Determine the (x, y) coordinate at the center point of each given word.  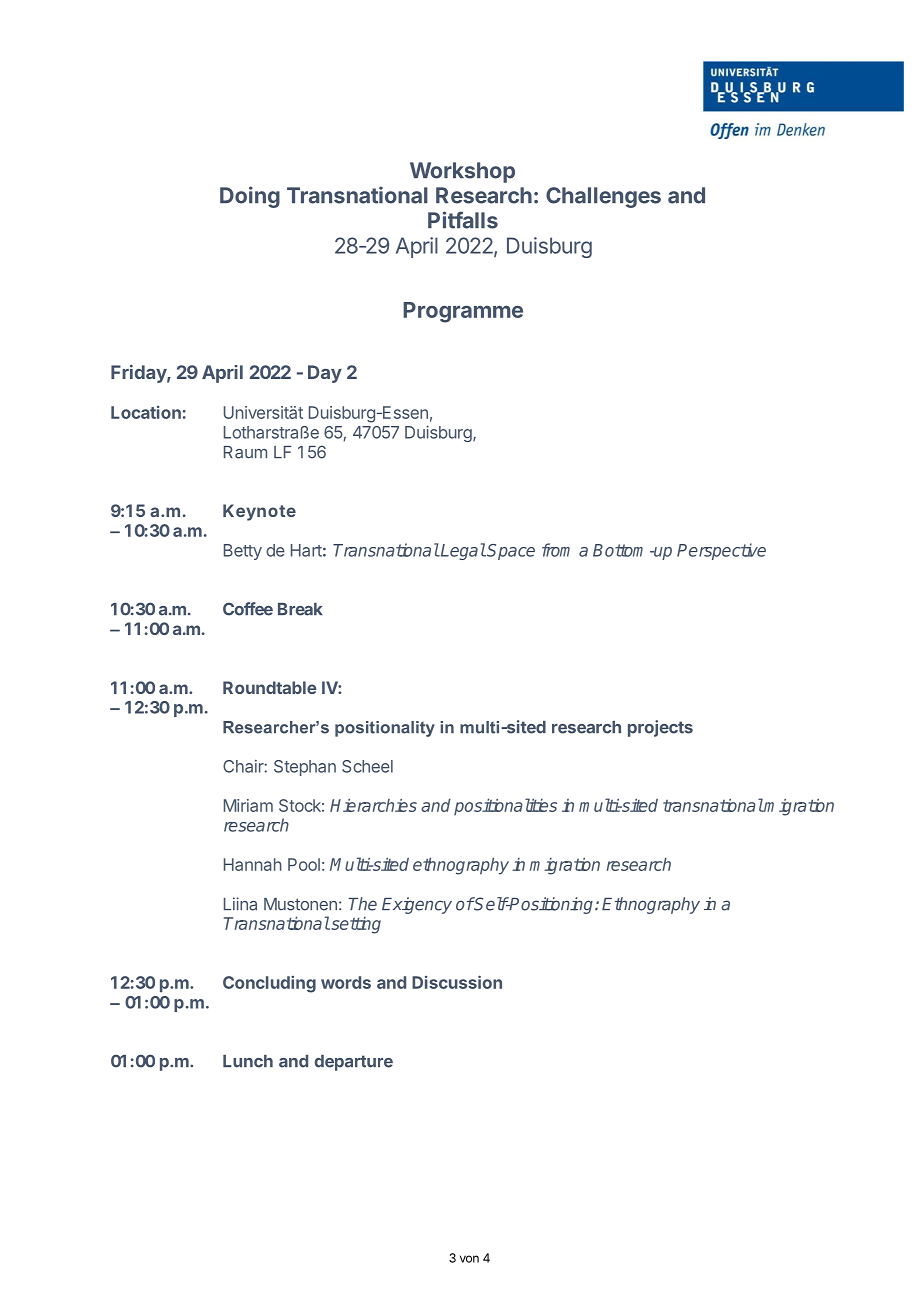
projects (660, 728)
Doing (250, 197)
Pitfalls (463, 220)
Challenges (603, 197)
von (469, 1259)
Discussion (457, 982)
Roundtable (270, 687)
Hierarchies (373, 805)
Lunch (248, 1061)
